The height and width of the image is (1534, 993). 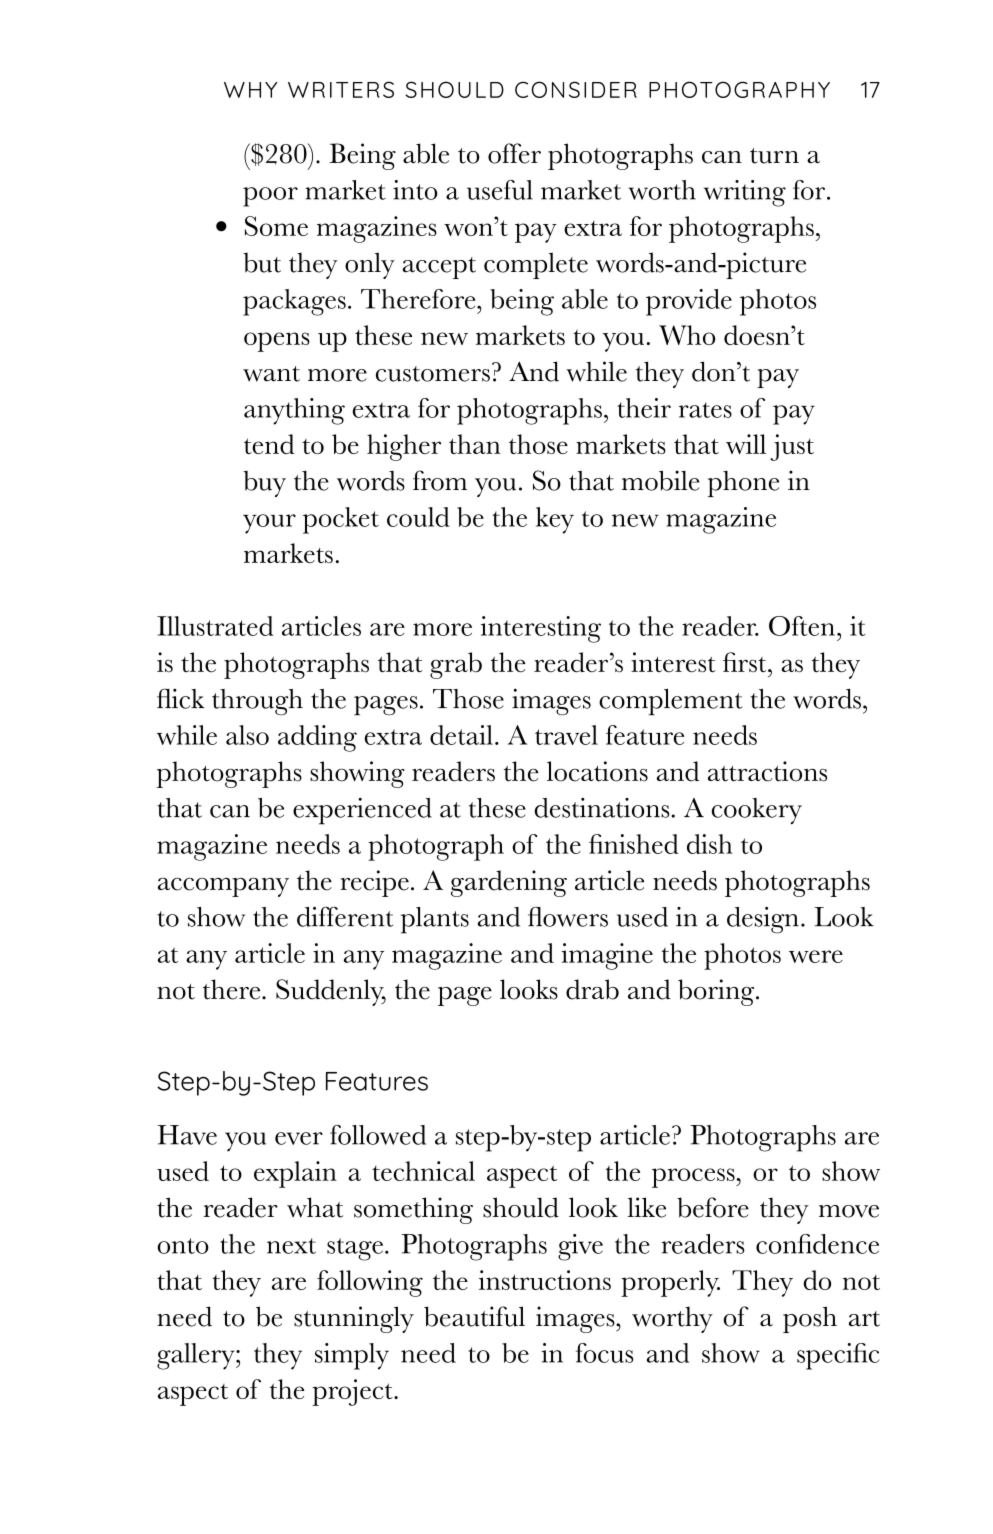 What do you see at coordinates (247, 735) in the image?
I see `also` at bounding box center [247, 735].
